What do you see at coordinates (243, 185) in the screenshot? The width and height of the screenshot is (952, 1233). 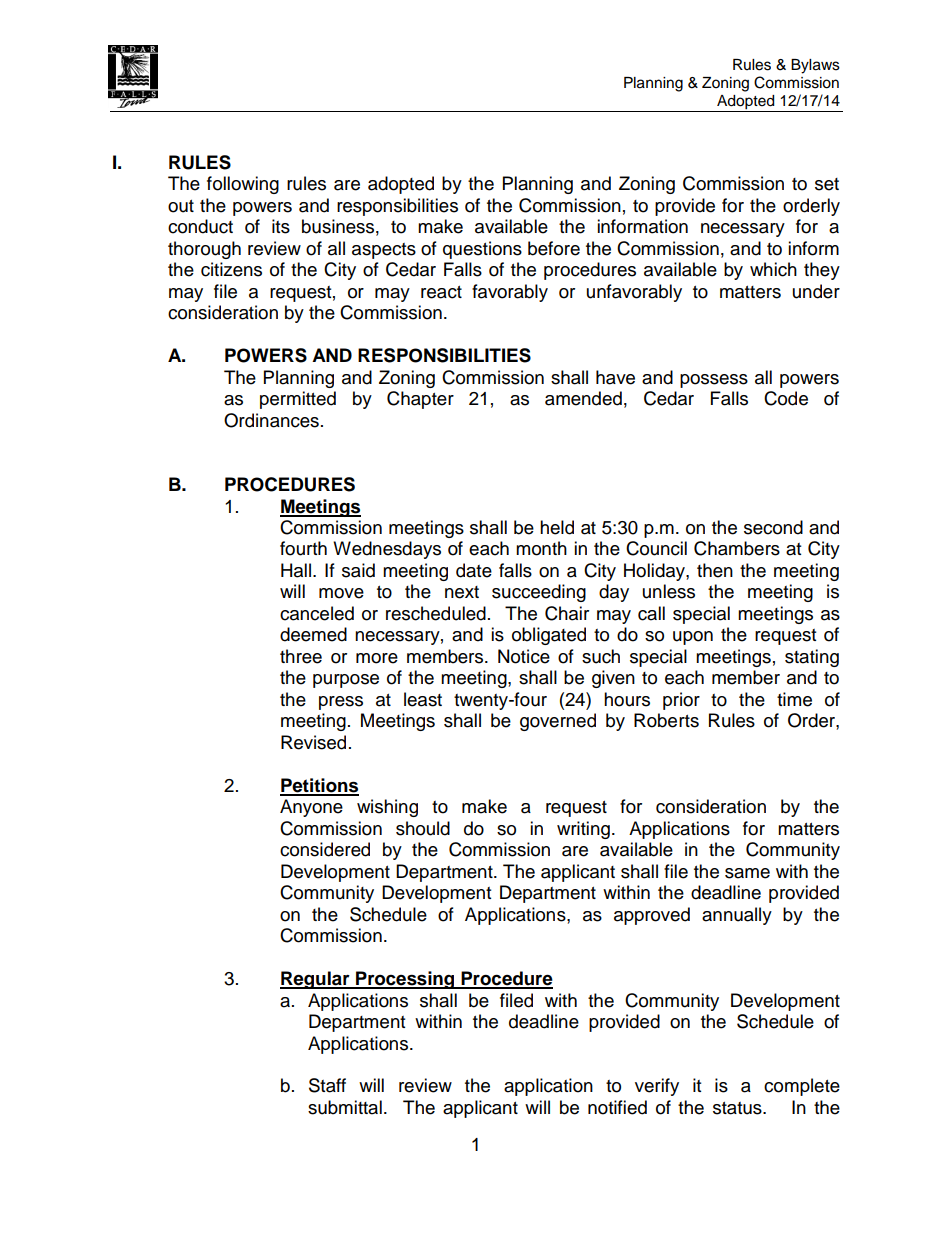 I see `following` at bounding box center [243, 185].
